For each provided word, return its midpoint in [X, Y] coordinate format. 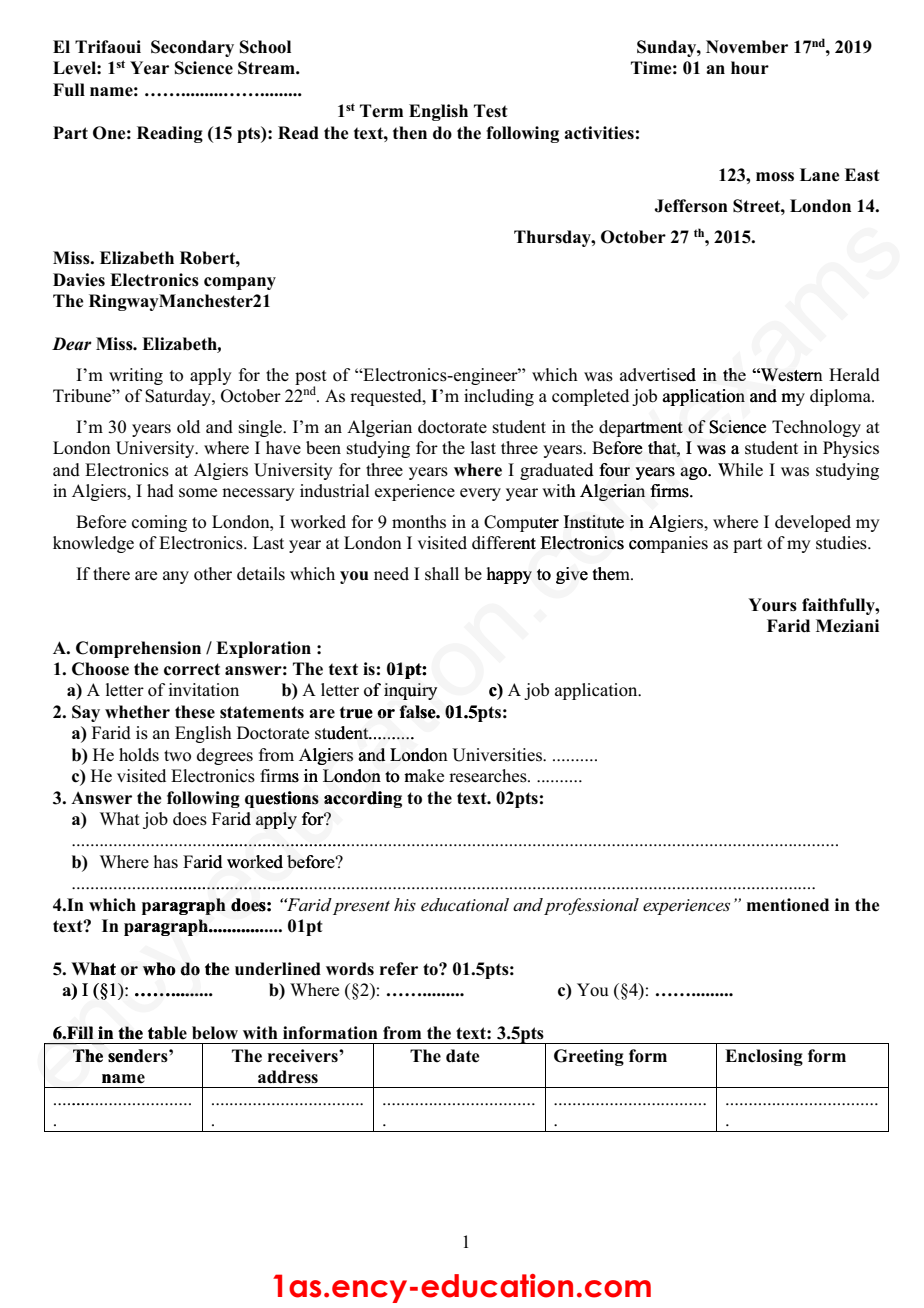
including [499, 397]
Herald [854, 374]
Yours [772, 605]
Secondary [192, 48]
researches [489, 776]
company [240, 283]
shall [442, 574]
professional [591, 906]
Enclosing [764, 1057]
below [215, 1033]
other [213, 574]
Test [491, 110]
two [177, 756]
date [463, 1056]
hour [750, 68]
